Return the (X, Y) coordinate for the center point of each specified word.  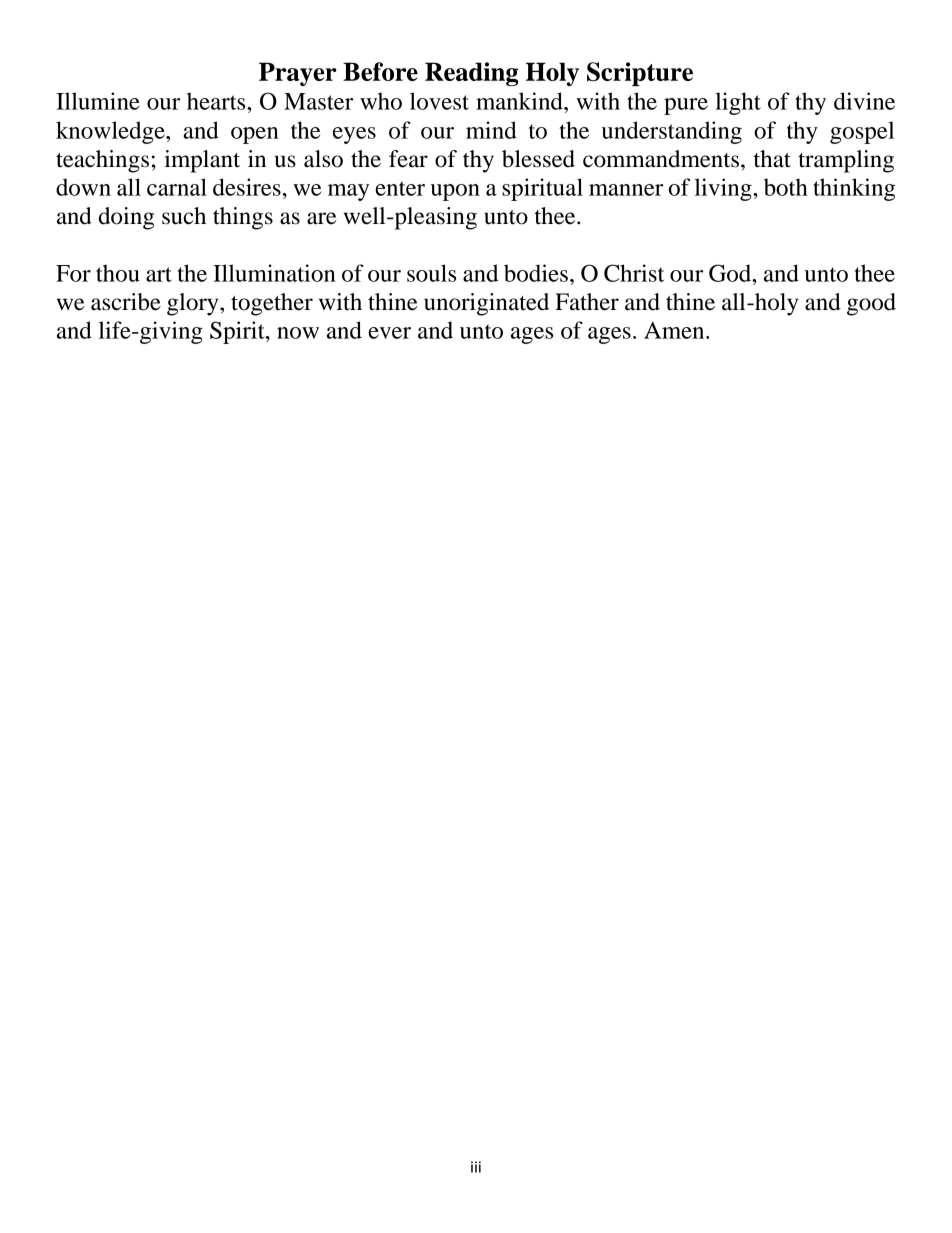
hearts (217, 101)
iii (476, 1167)
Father (587, 302)
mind (491, 130)
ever (389, 333)
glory (194, 304)
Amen (675, 330)
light (738, 103)
